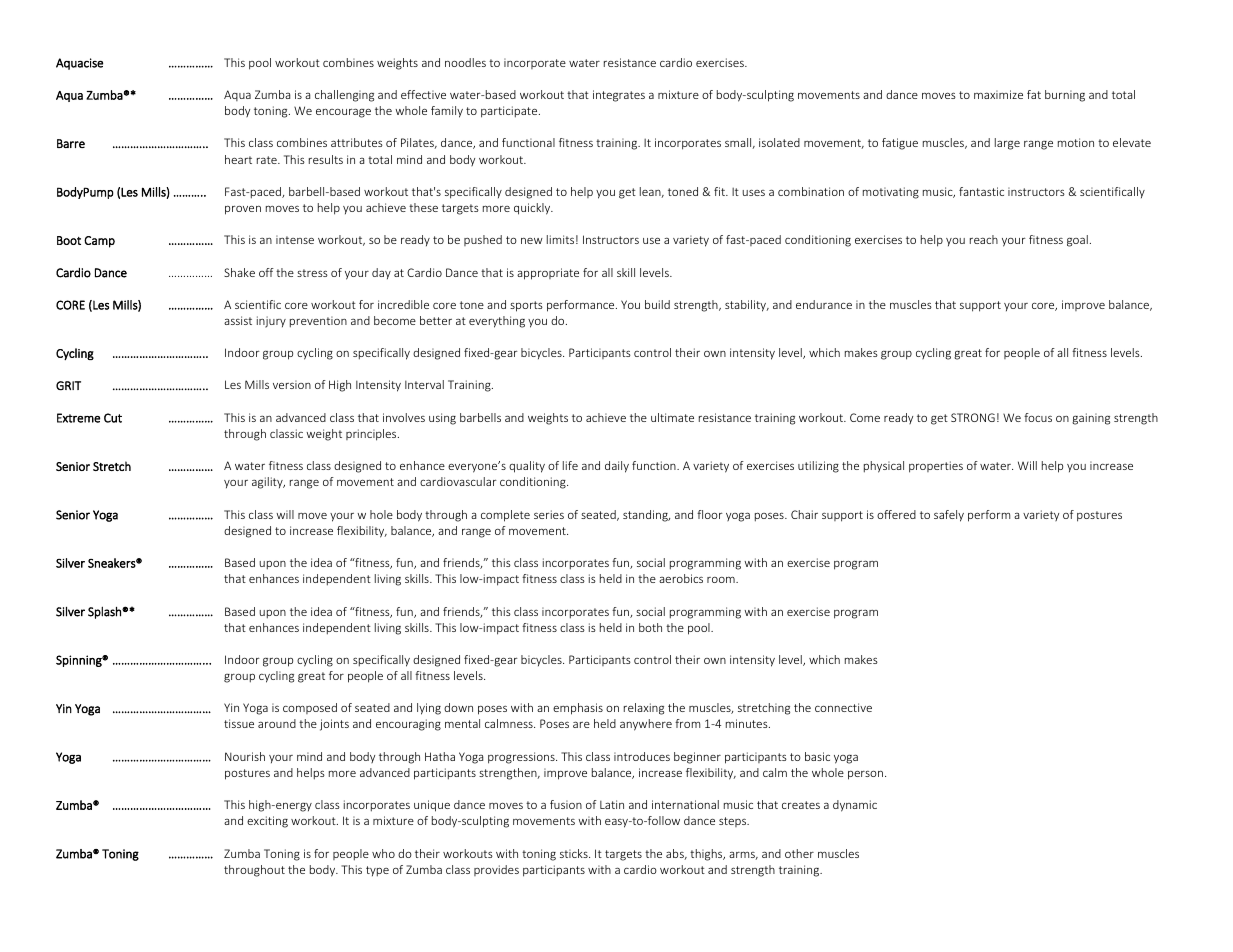  I want to click on maximize, so click(998, 94).
